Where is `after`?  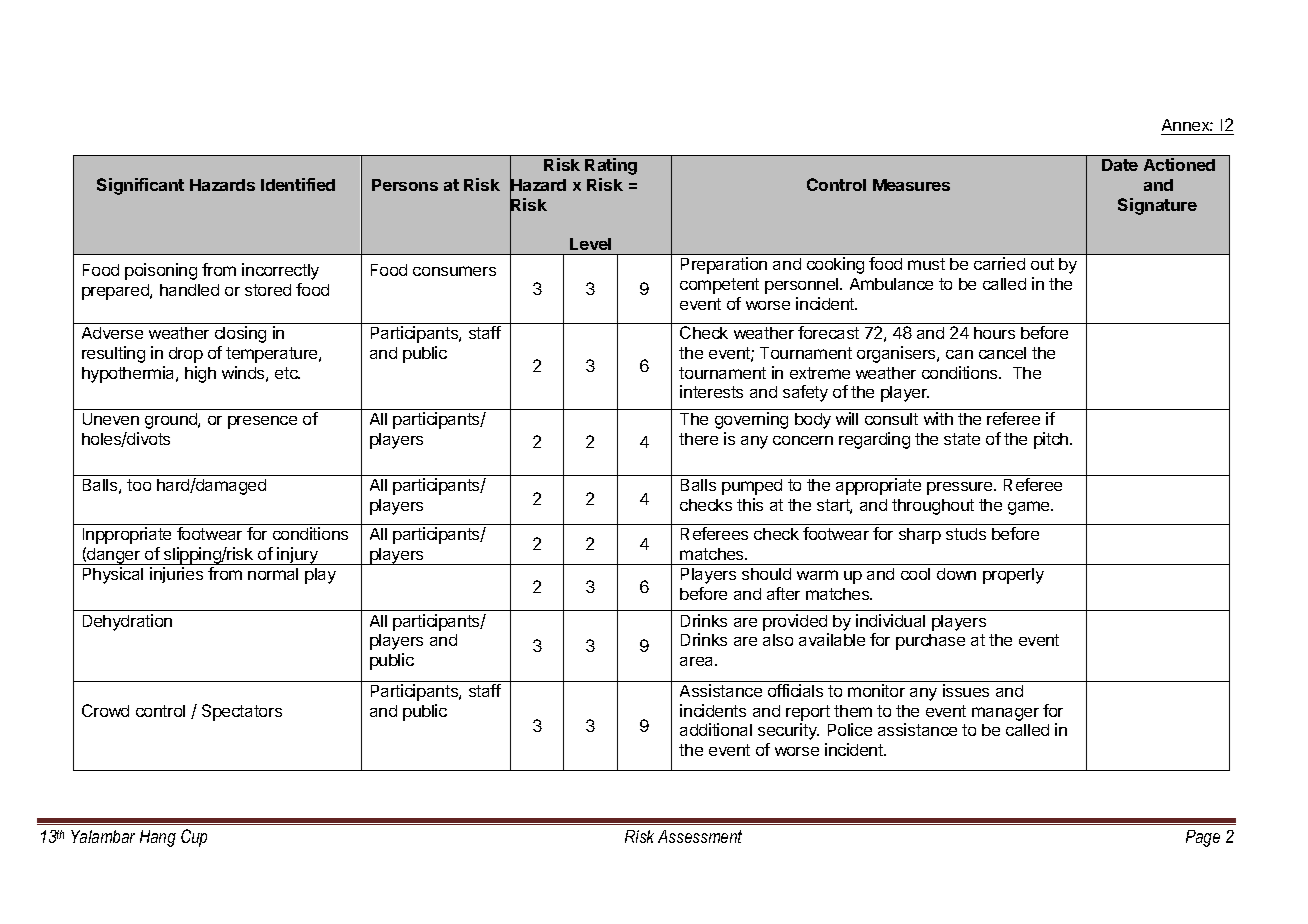 after is located at coordinates (783, 593).
